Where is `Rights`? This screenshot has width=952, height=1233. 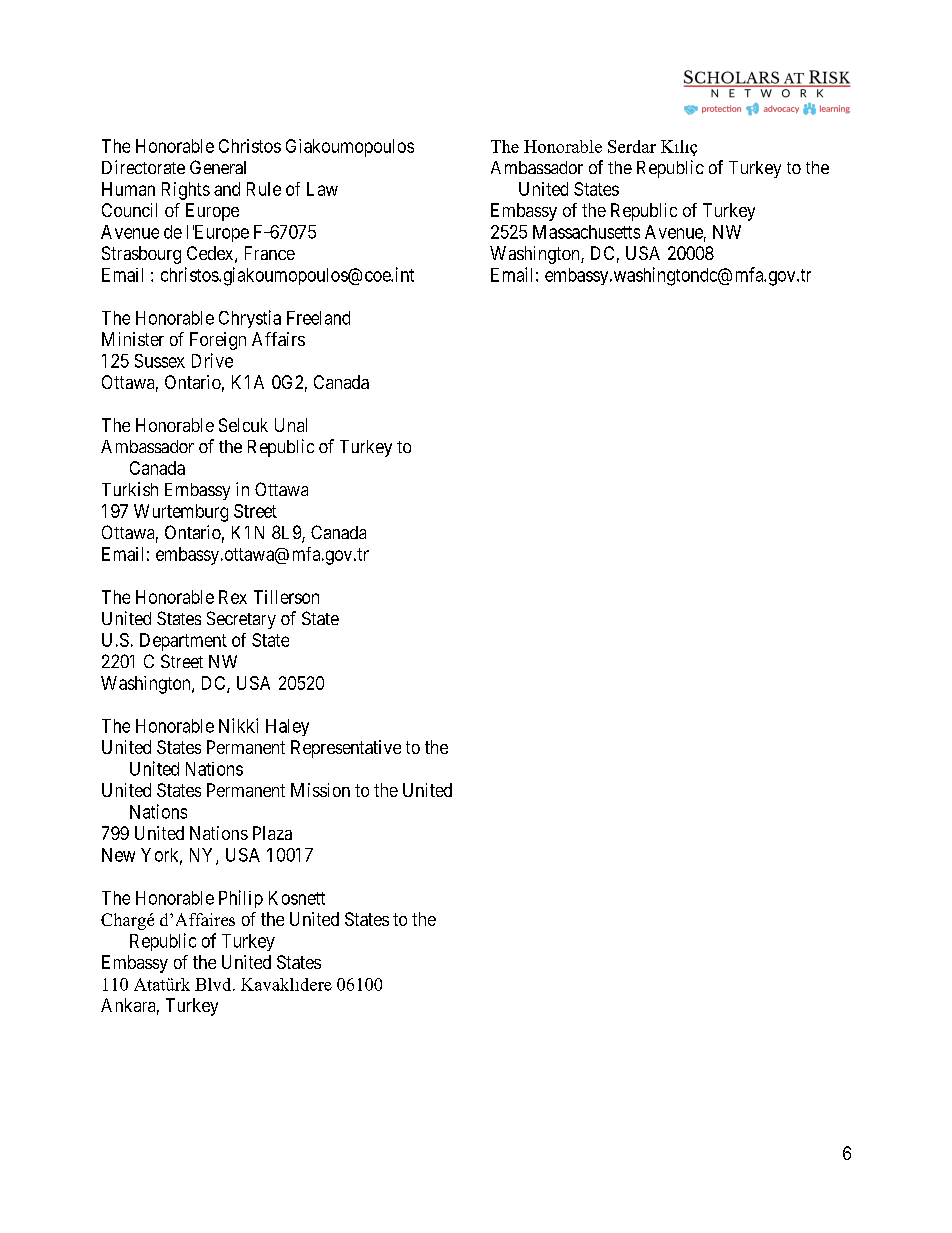 Rights is located at coordinates (186, 191).
